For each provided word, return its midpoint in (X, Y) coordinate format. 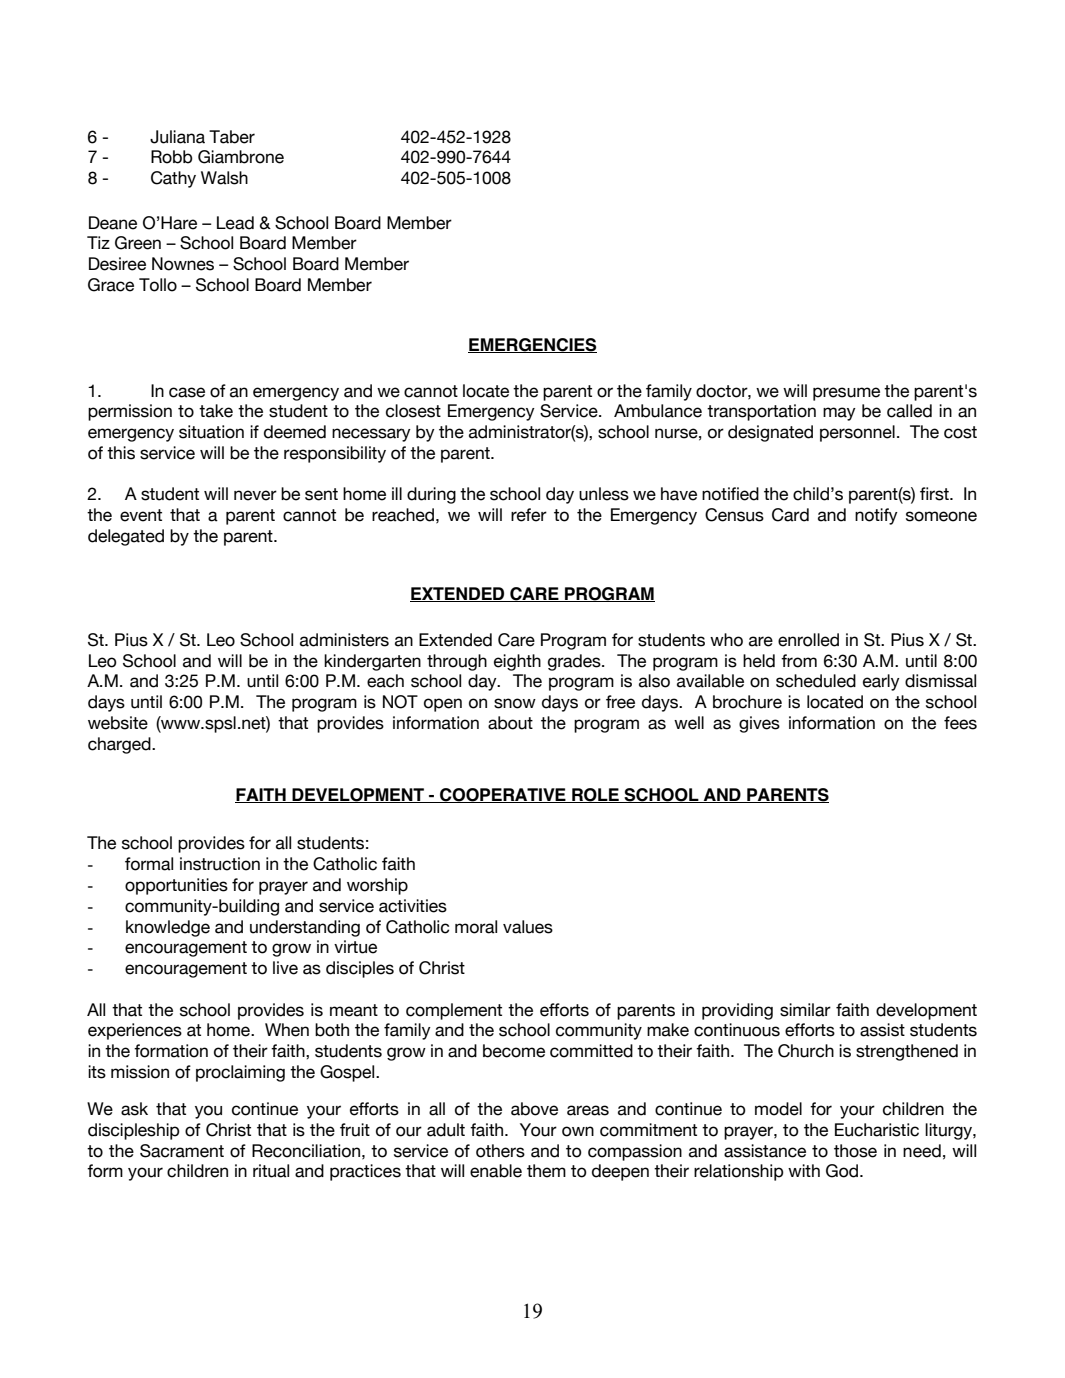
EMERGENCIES (532, 345)
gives (759, 724)
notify (876, 516)
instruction (220, 864)
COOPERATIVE (503, 795)
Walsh (224, 178)
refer (529, 515)
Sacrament (182, 1151)
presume (846, 394)
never (255, 495)
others (500, 1151)
